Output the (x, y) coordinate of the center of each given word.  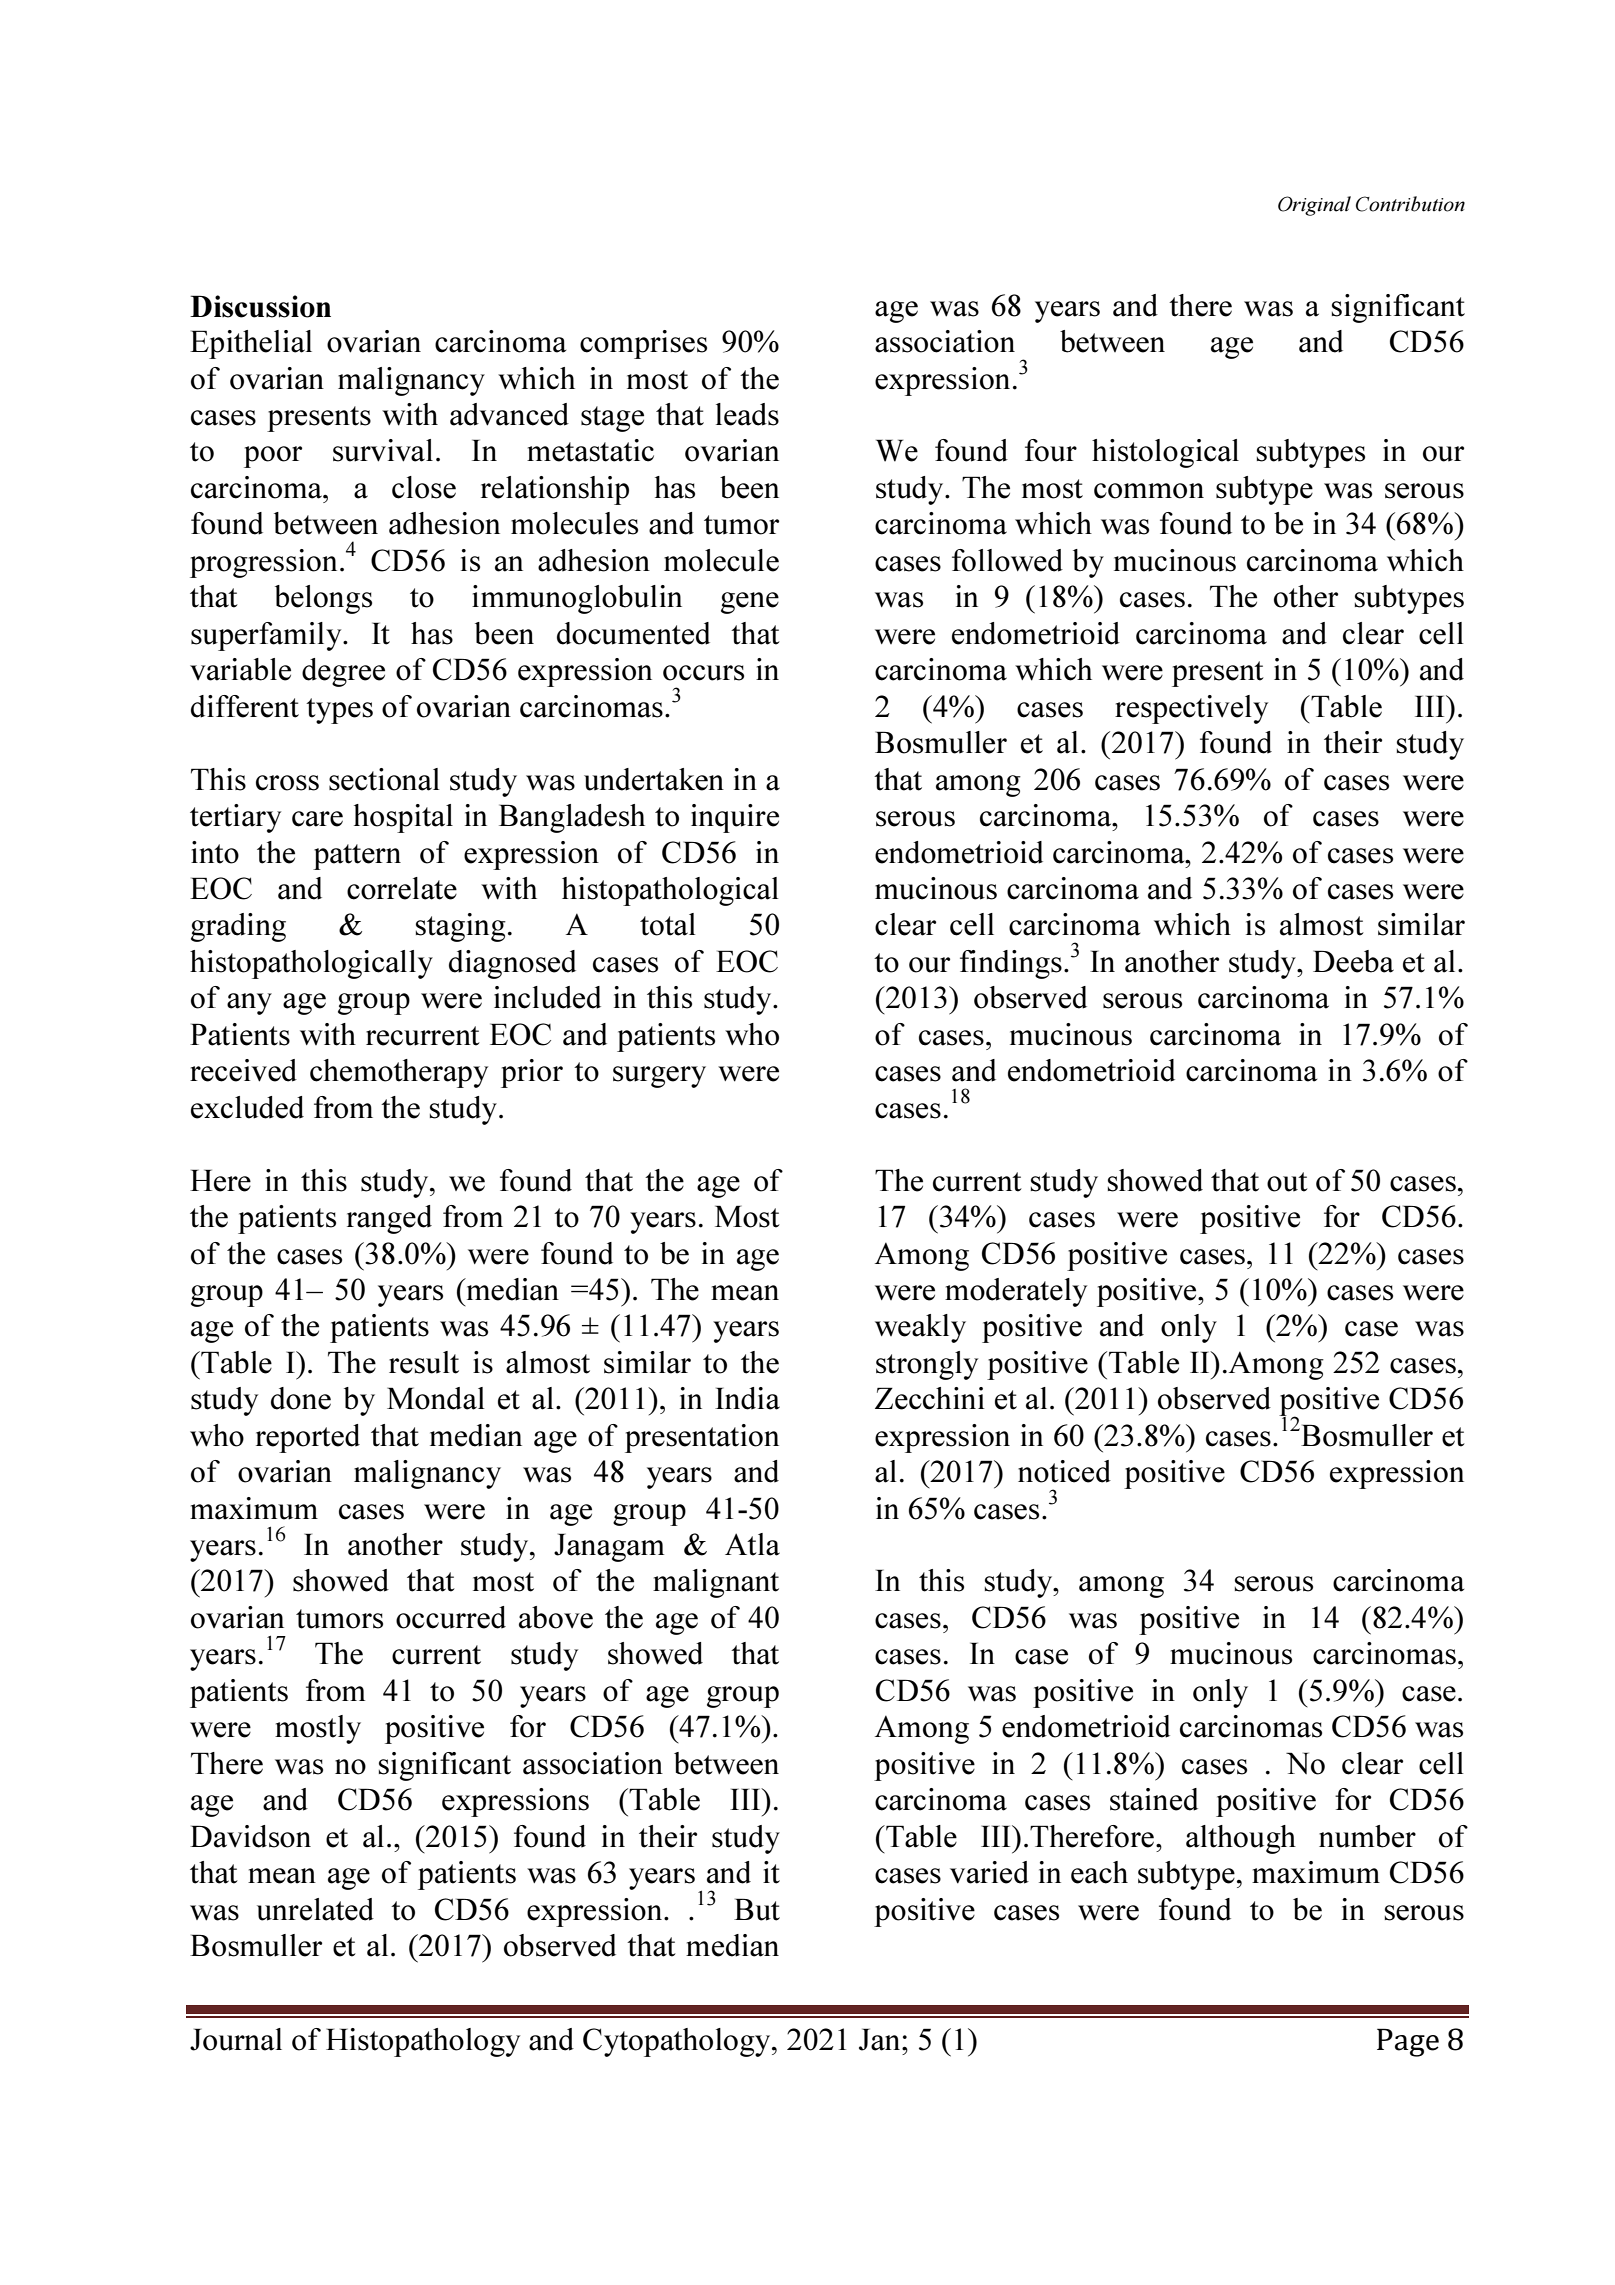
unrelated (315, 1909)
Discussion (260, 306)
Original (1314, 206)
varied (989, 1872)
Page (1408, 2042)
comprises (643, 344)
